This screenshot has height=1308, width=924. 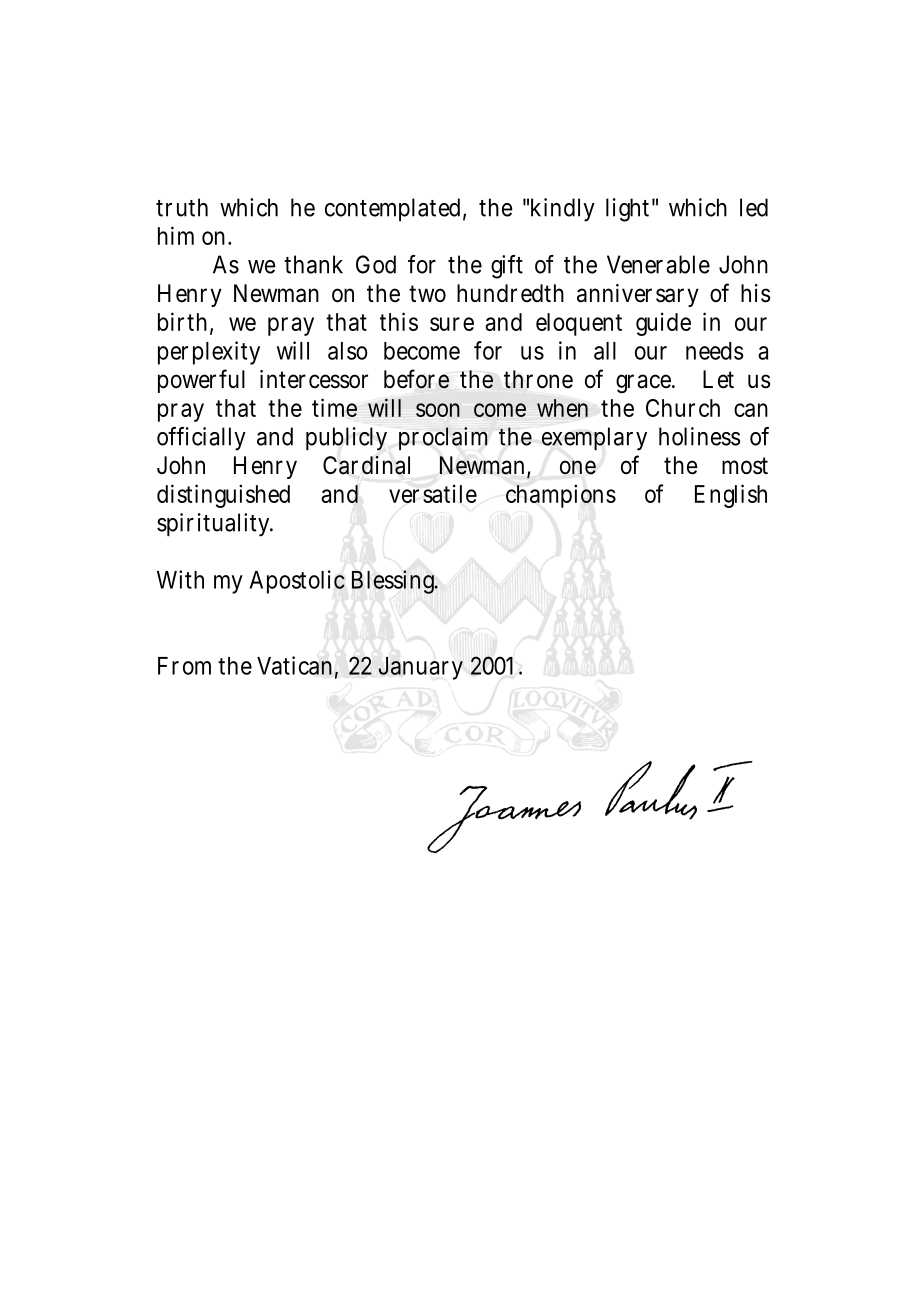 What do you see at coordinates (754, 207) in the screenshot?
I see `led` at bounding box center [754, 207].
